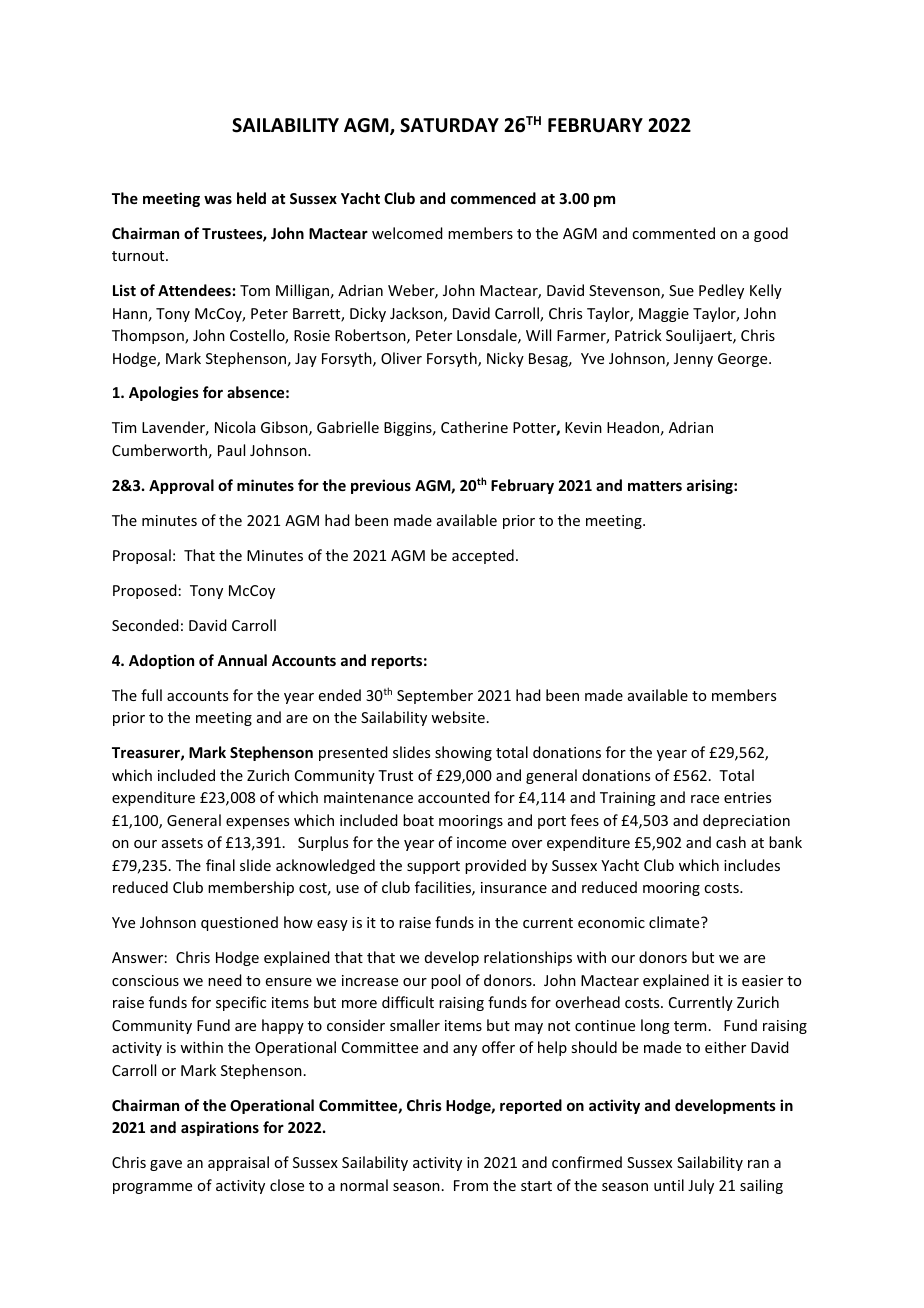 The image size is (924, 1308). I want to click on matters, so click(655, 486).
